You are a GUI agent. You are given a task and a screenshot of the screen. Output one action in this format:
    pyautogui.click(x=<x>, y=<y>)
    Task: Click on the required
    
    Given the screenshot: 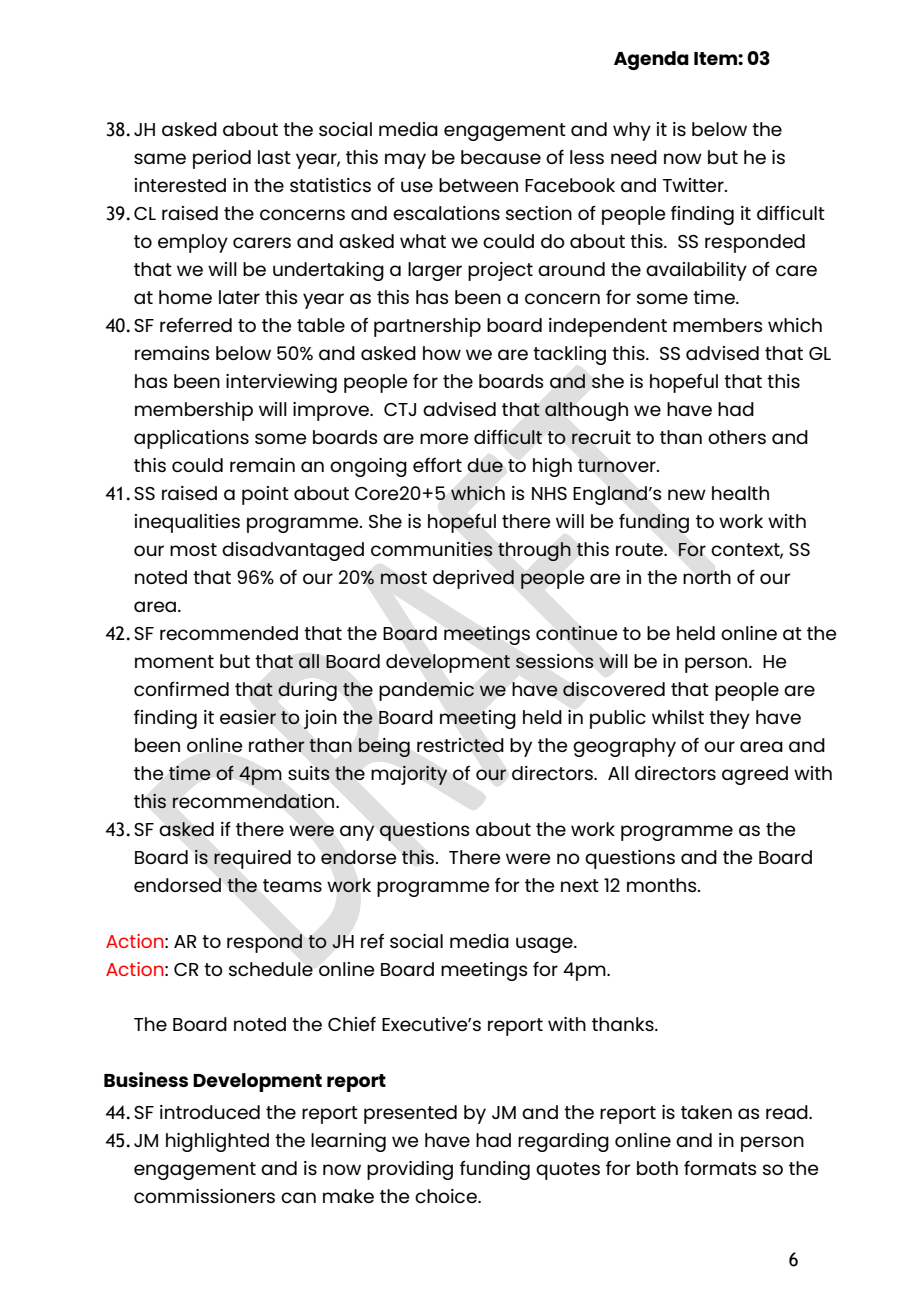 What is the action you would take?
    pyautogui.click(x=252, y=859)
